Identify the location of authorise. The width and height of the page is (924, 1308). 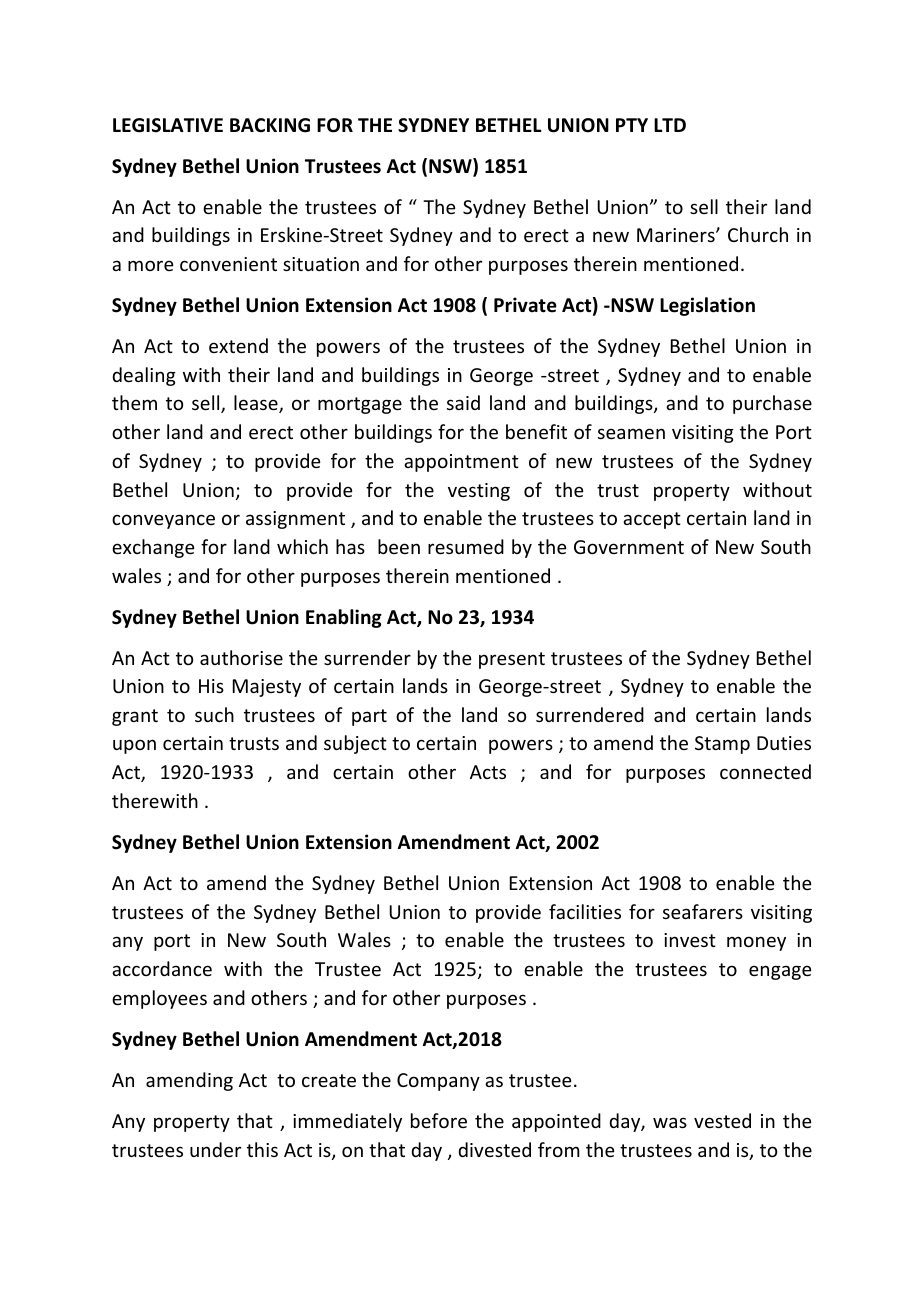
(241, 657).
